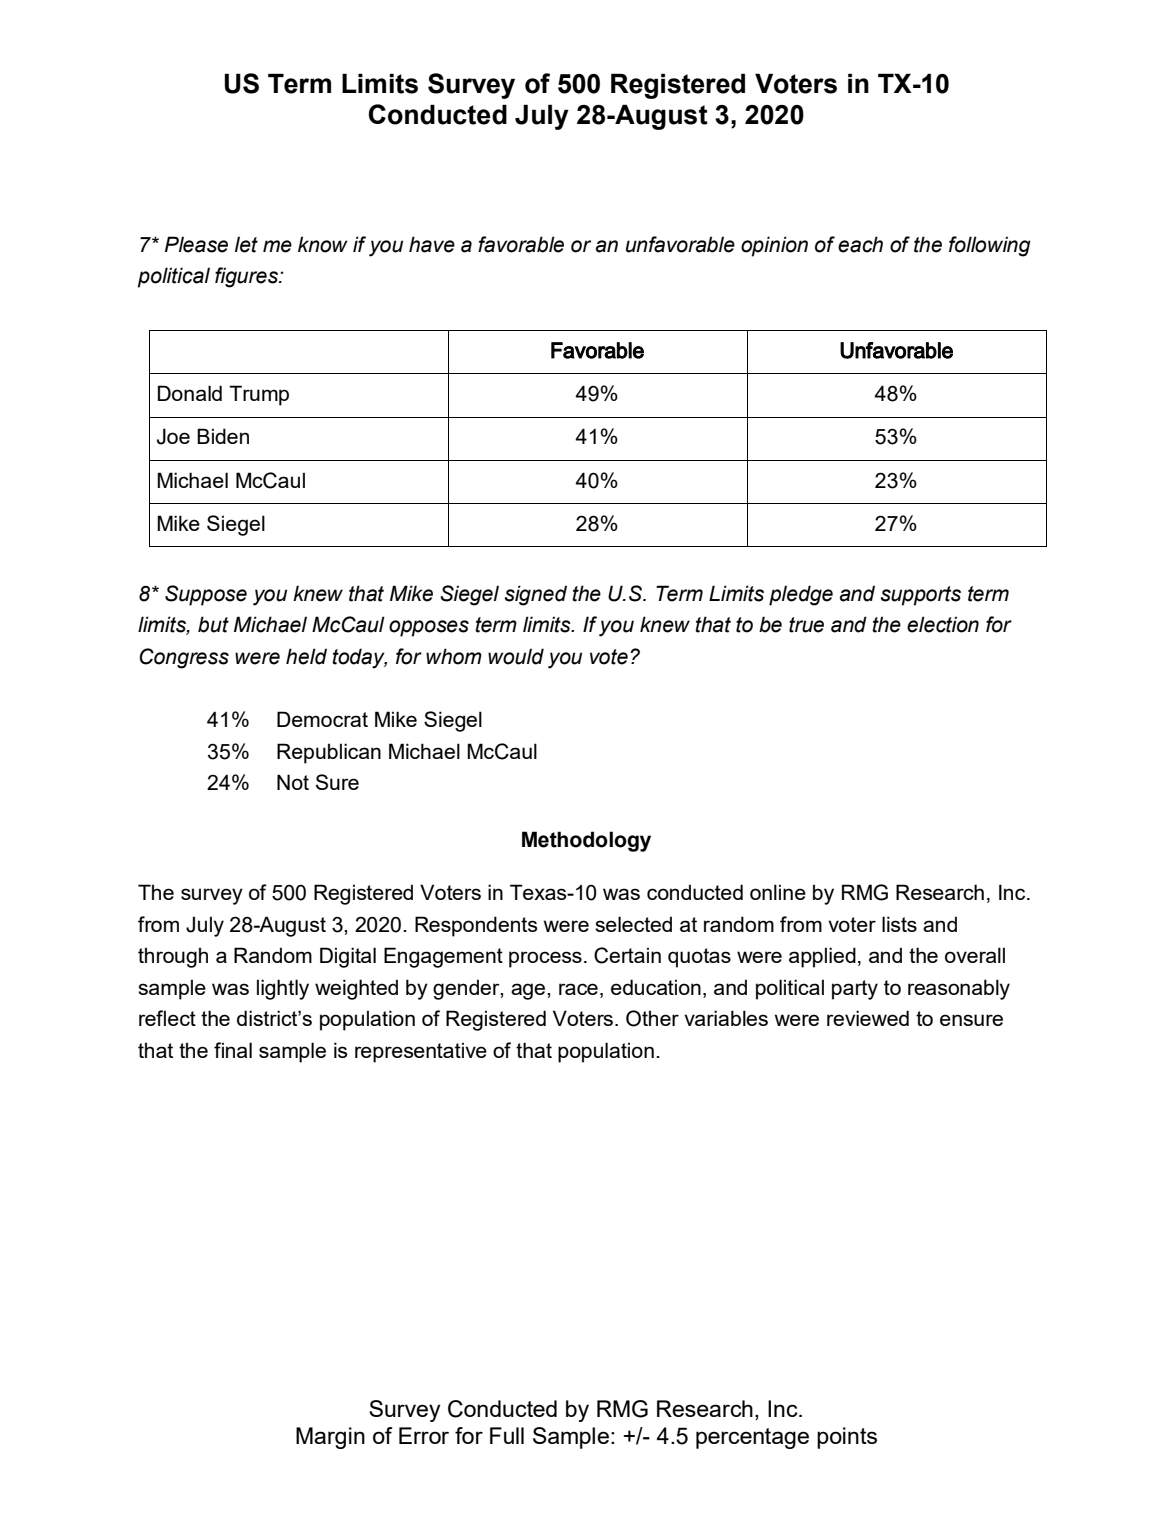 This document has width=1173, height=1518. What do you see at coordinates (432, 244) in the document?
I see `have` at bounding box center [432, 244].
